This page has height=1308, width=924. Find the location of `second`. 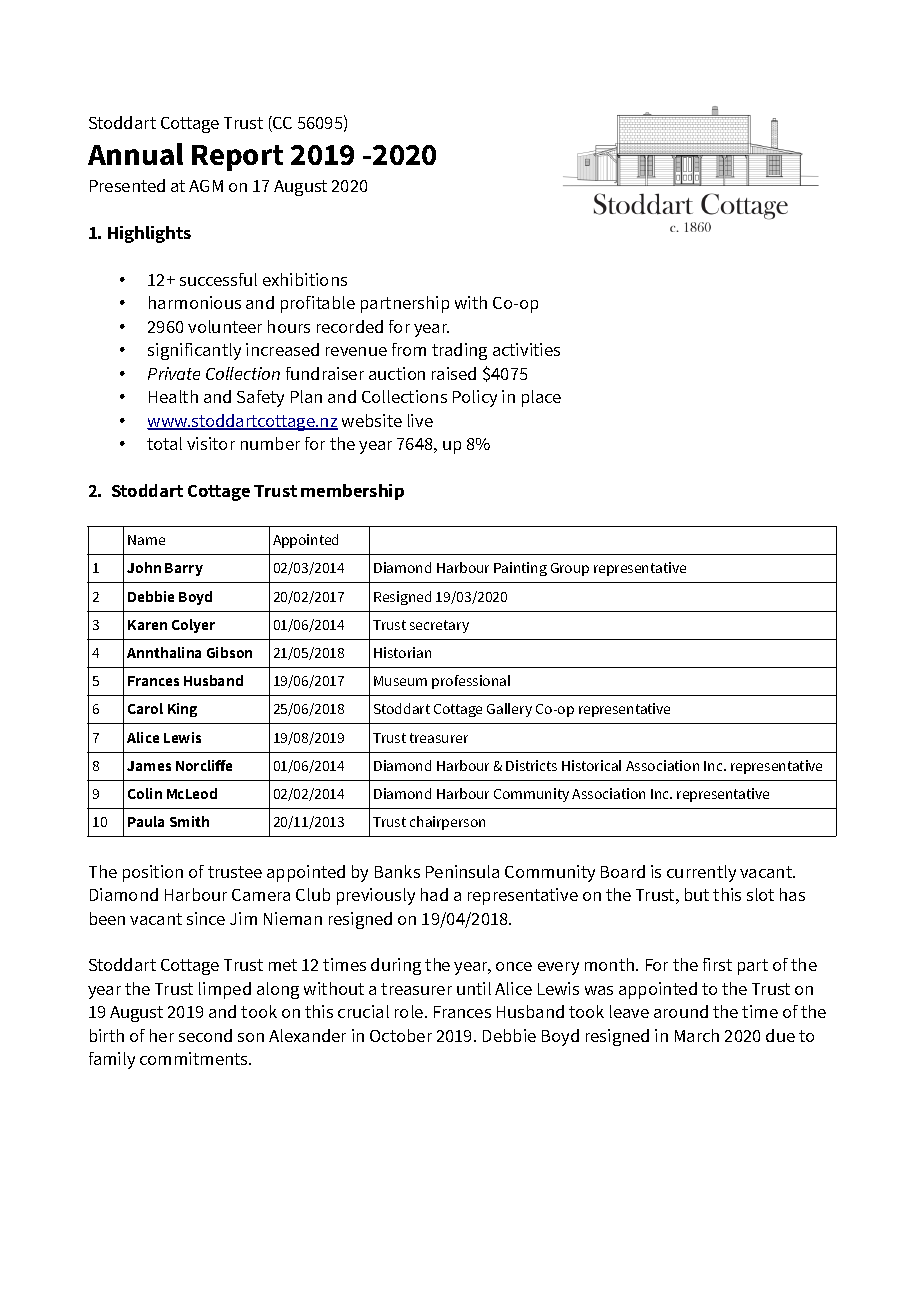

second is located at coordinates (205, 1035).
